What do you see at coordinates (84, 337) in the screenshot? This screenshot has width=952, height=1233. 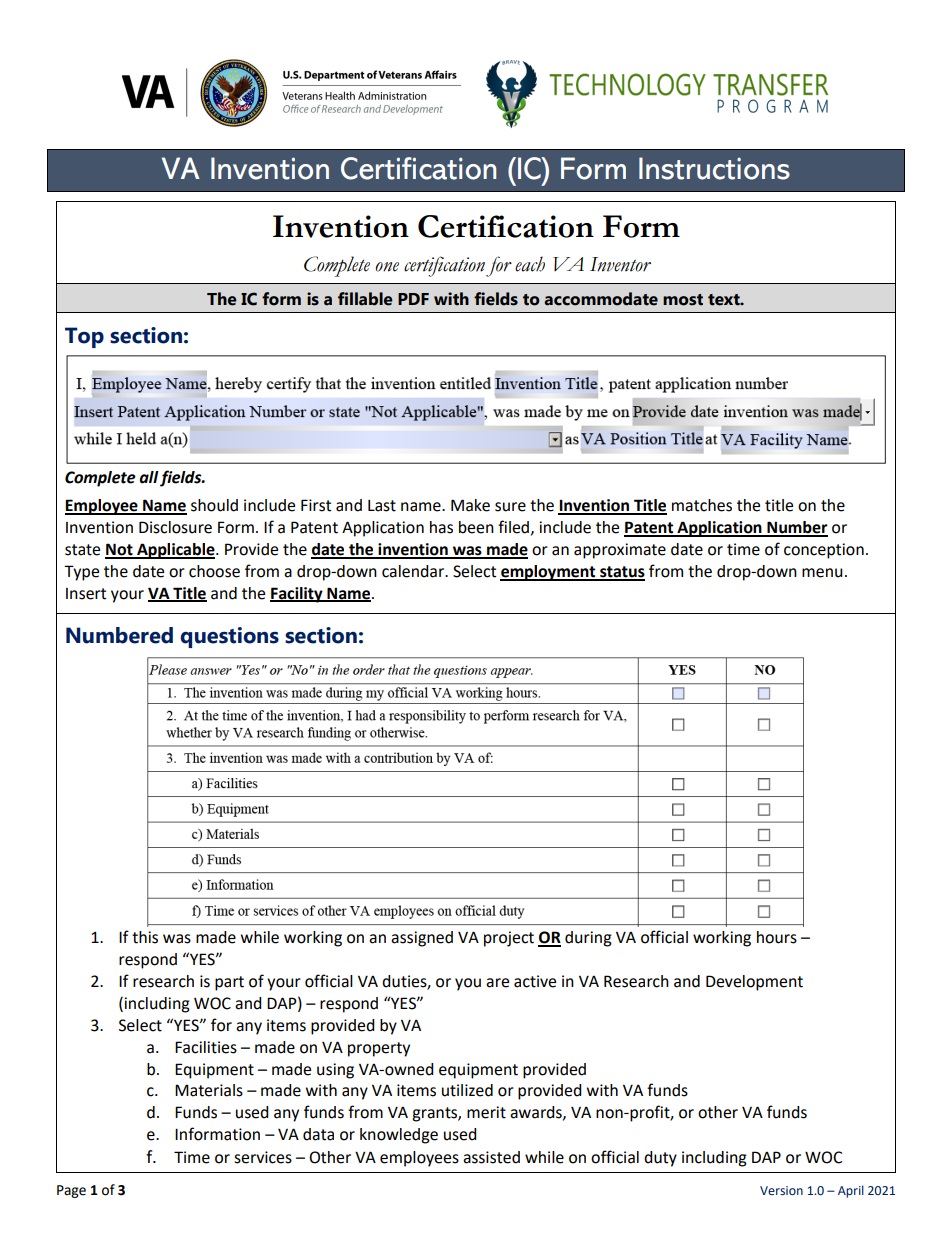 I see `Top` at bounding box center [84, 337].
